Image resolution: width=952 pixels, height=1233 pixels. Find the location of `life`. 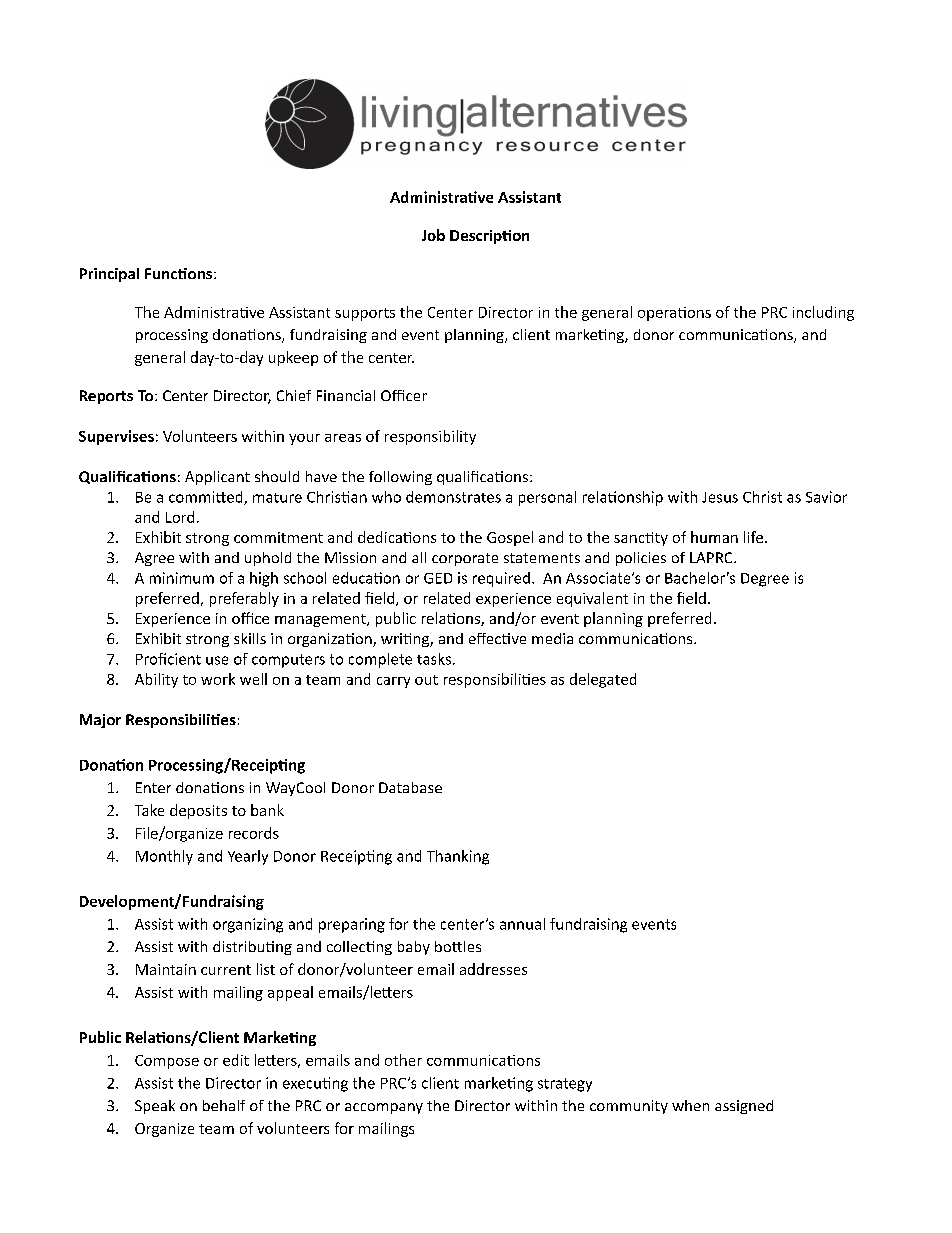

life is located at coordinates (755, 537).
